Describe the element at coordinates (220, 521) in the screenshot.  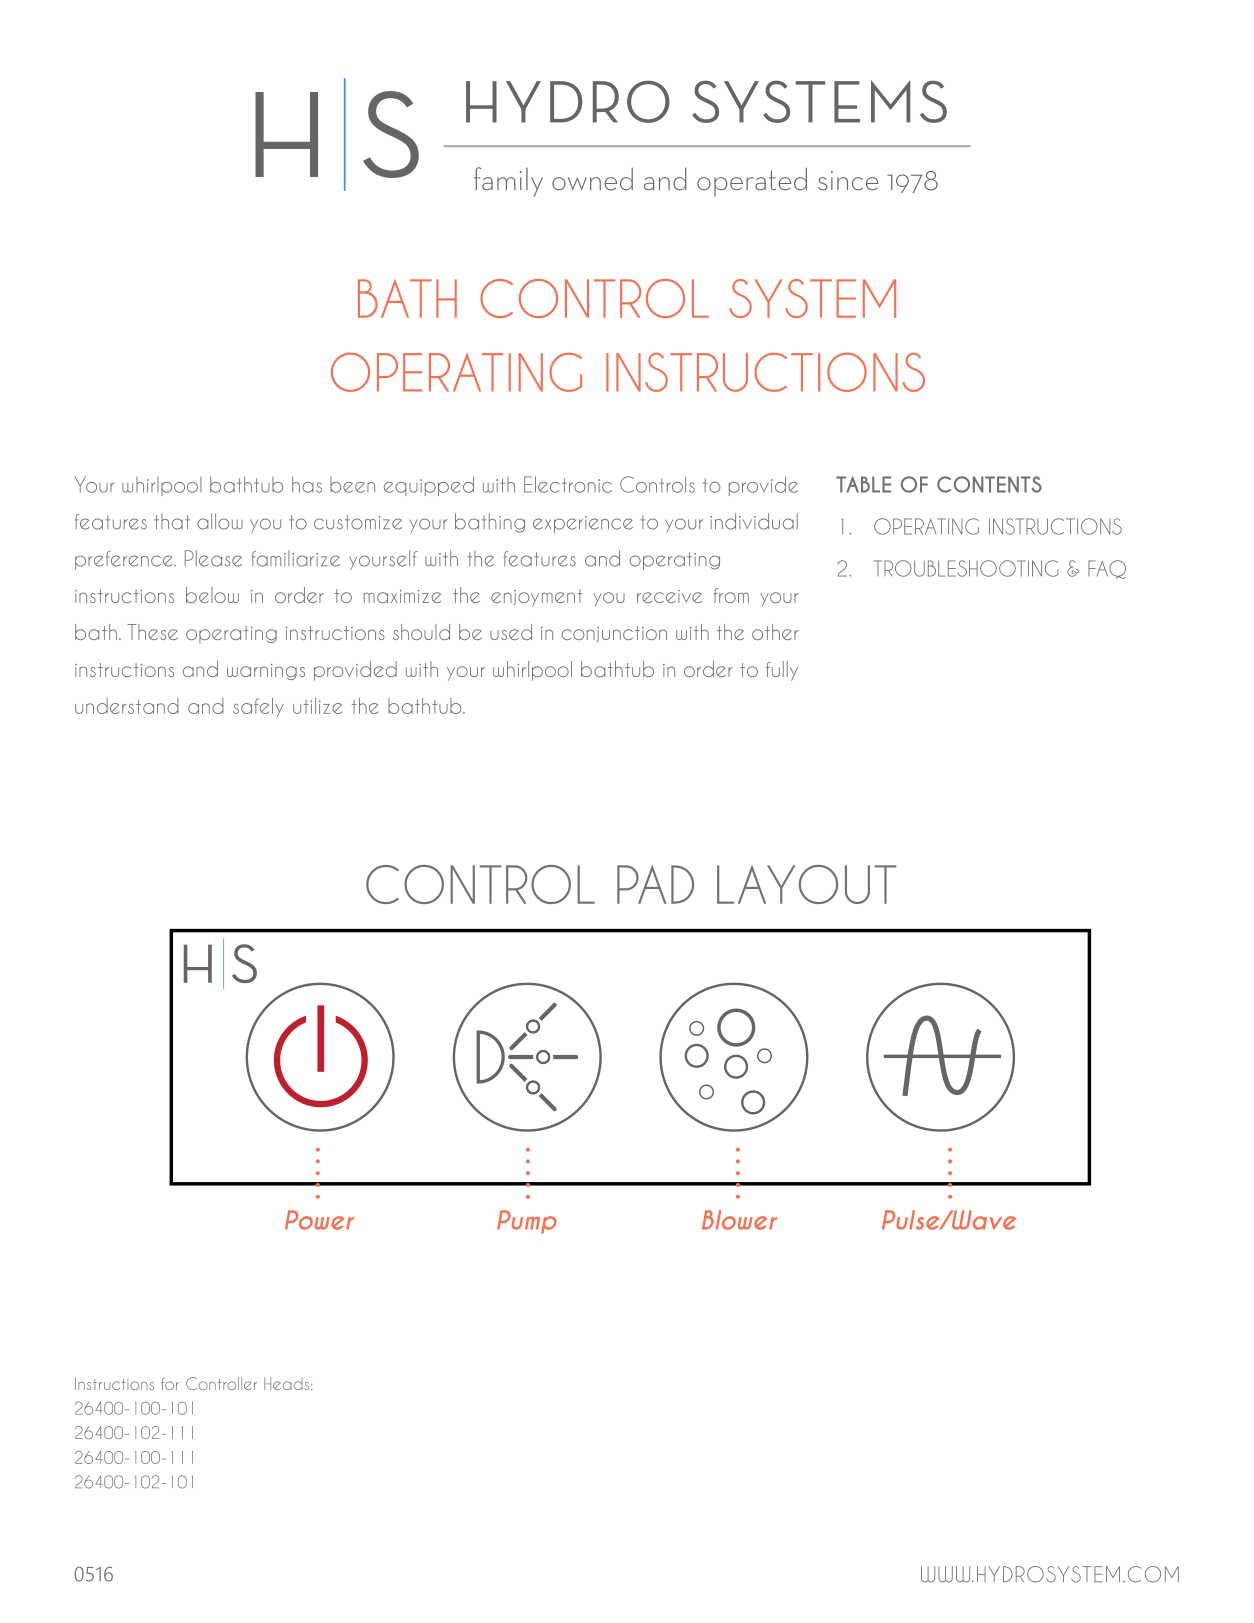
I see `allow` at that location.
